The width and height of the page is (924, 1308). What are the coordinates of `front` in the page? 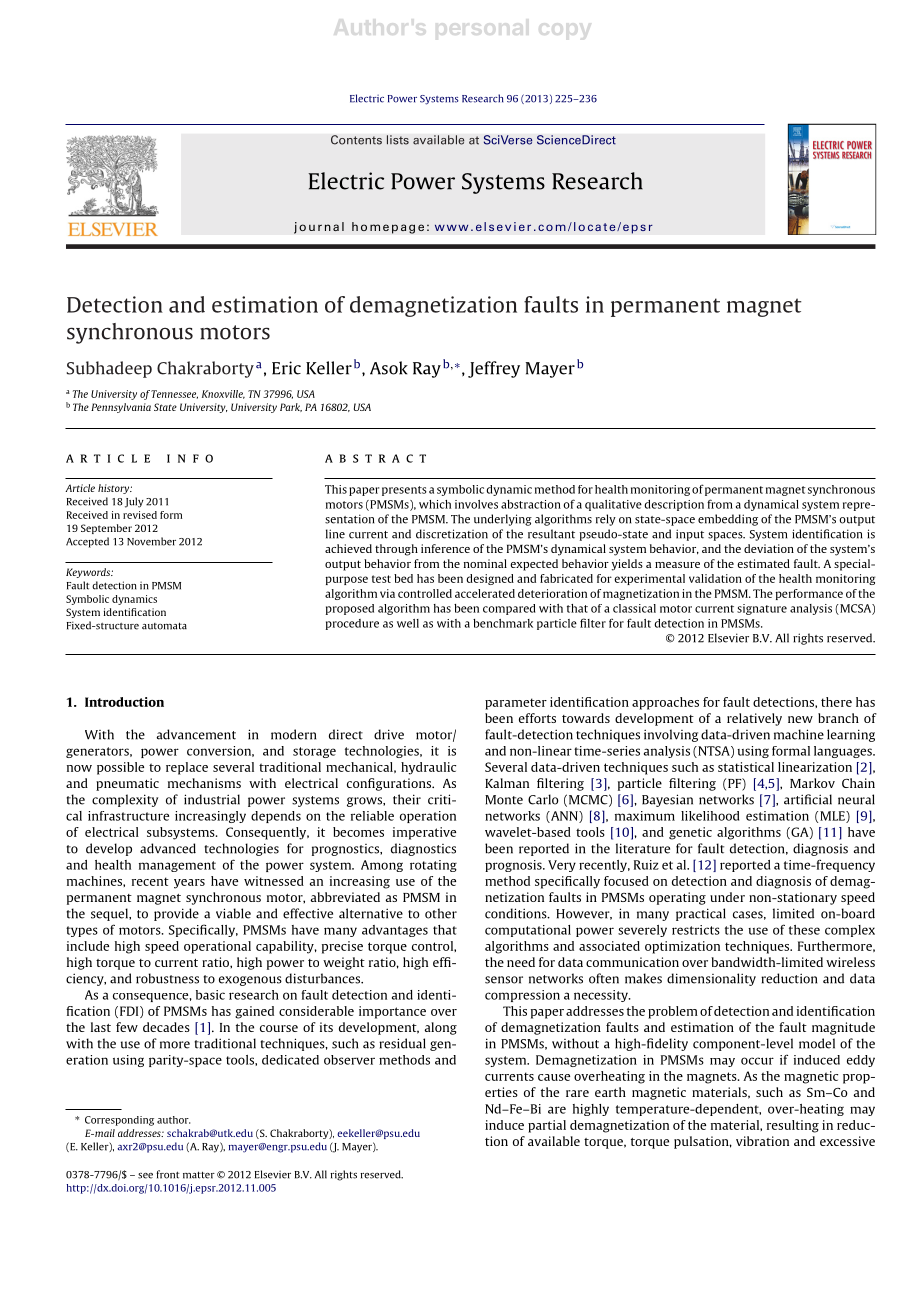 It's located at (167, 1174).
